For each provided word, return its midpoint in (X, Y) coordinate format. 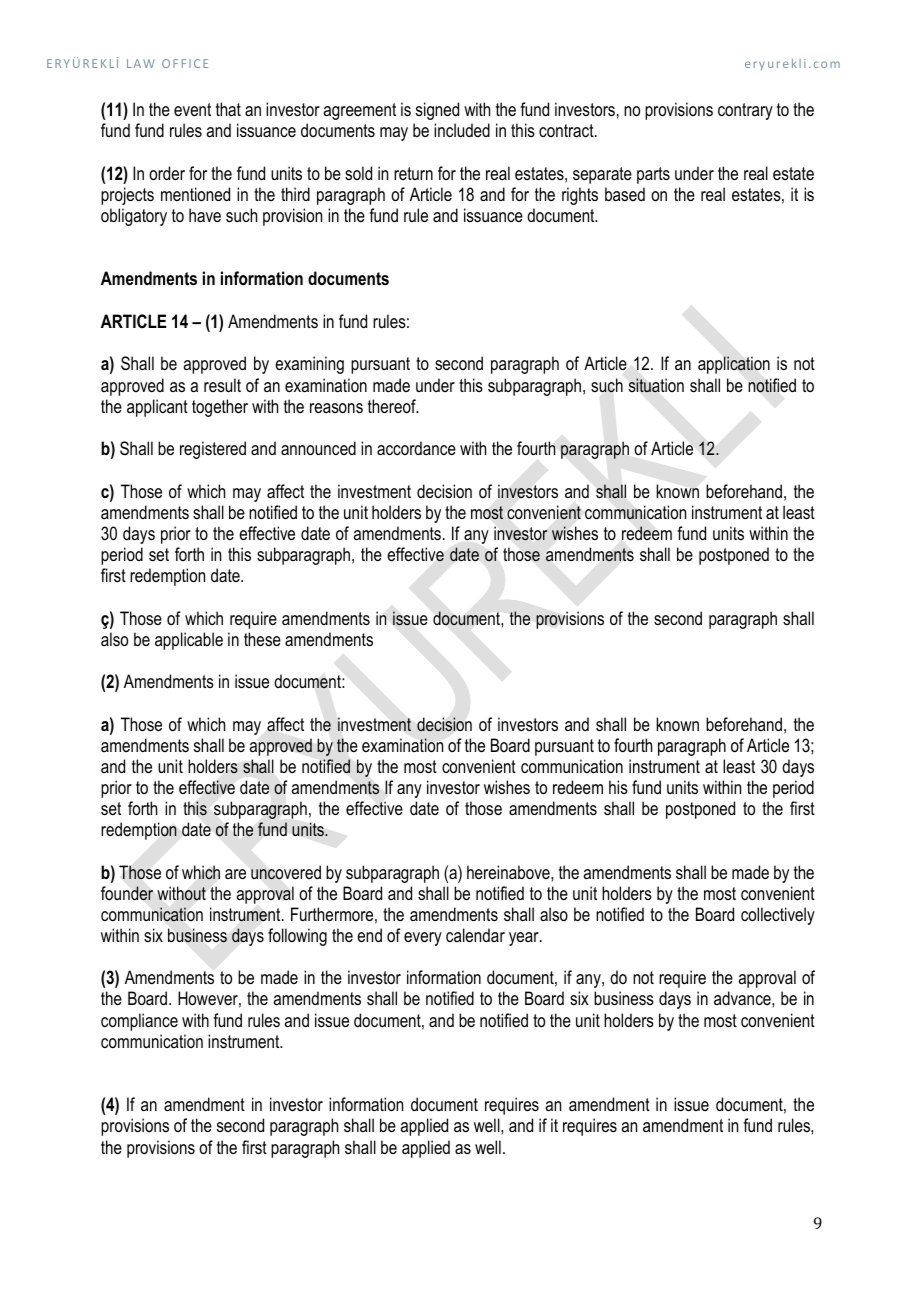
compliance (139, 1022)
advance (743, 998)
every (423, 939)
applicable (189, 641)
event (192, 109)
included (462, 130)
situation (656, 385)
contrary (745, 111)
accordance (416, 448)
